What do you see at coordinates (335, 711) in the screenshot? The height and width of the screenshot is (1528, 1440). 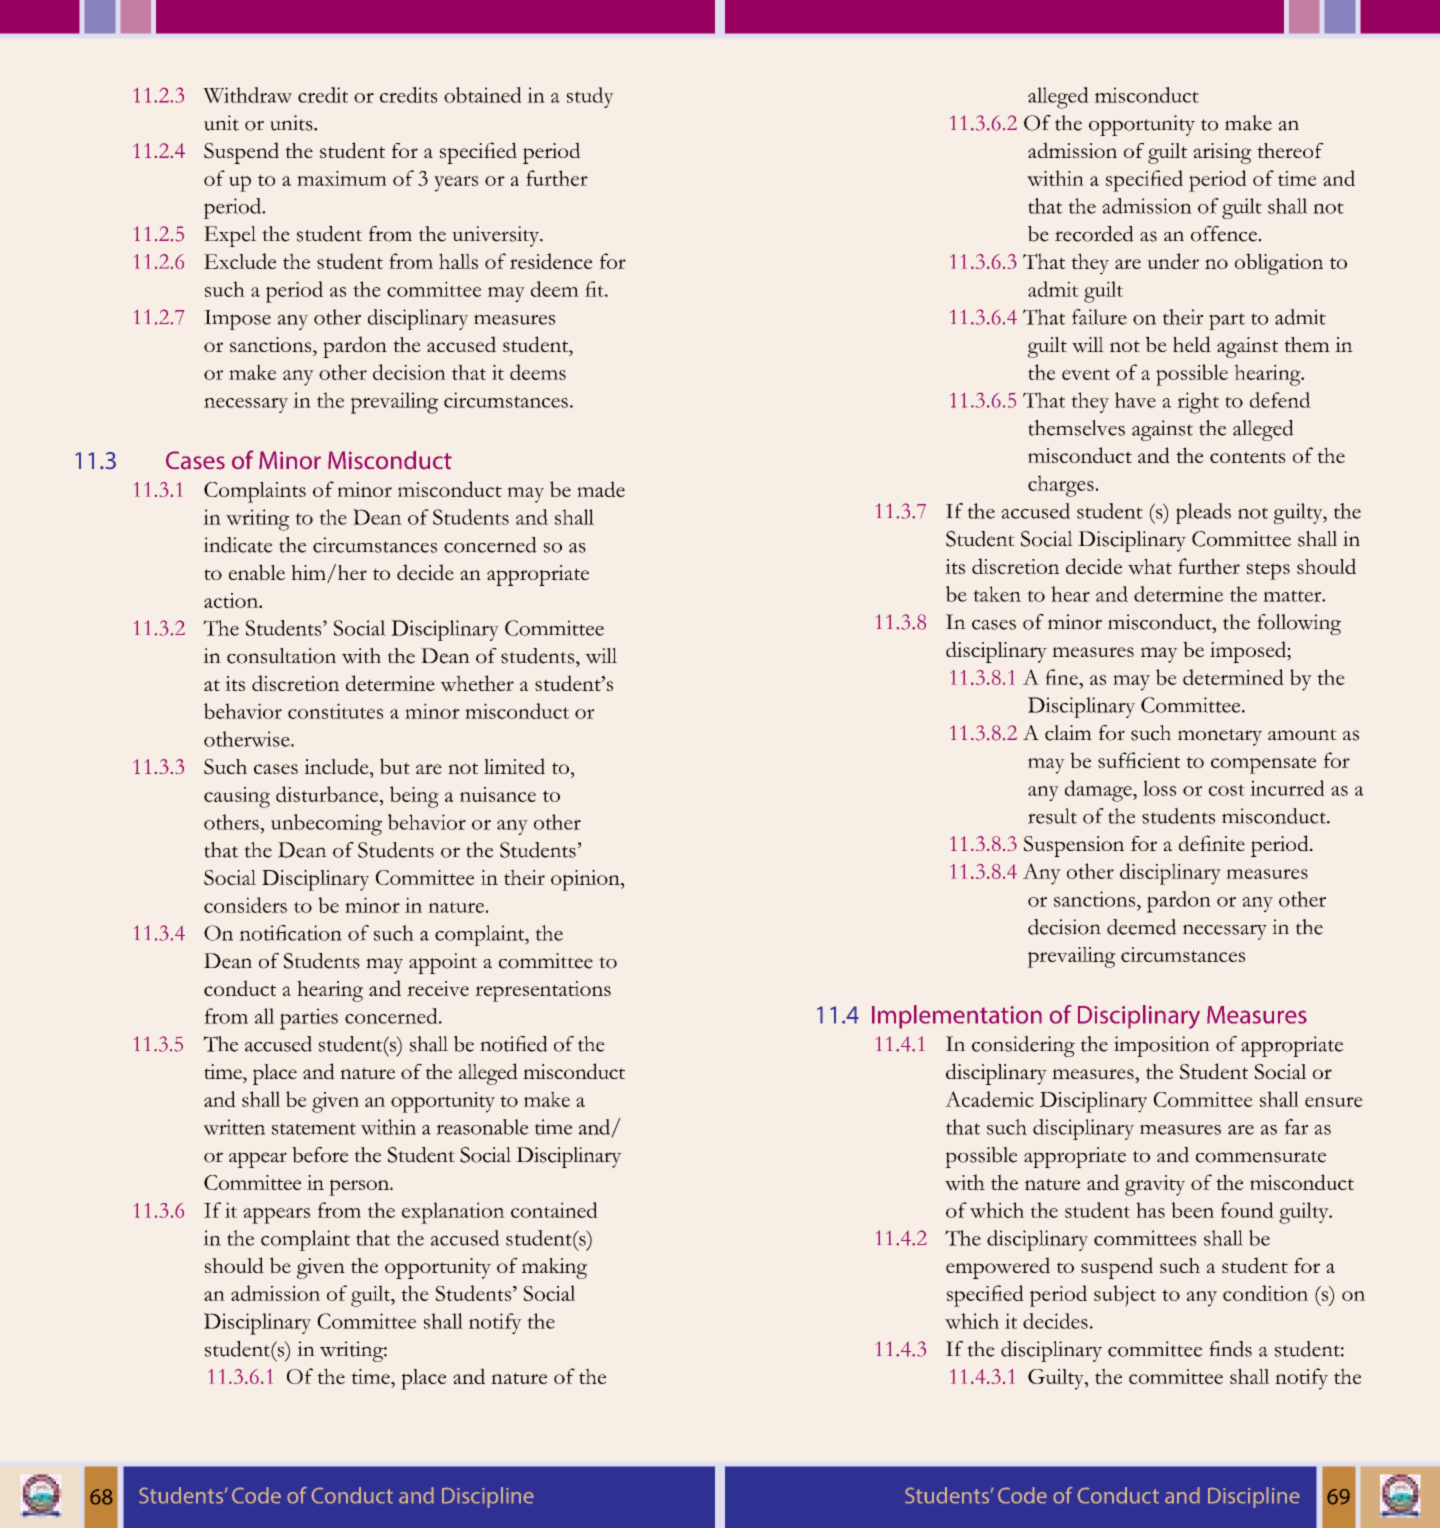 I see `constitutes` at bounding box center [335, 711].
